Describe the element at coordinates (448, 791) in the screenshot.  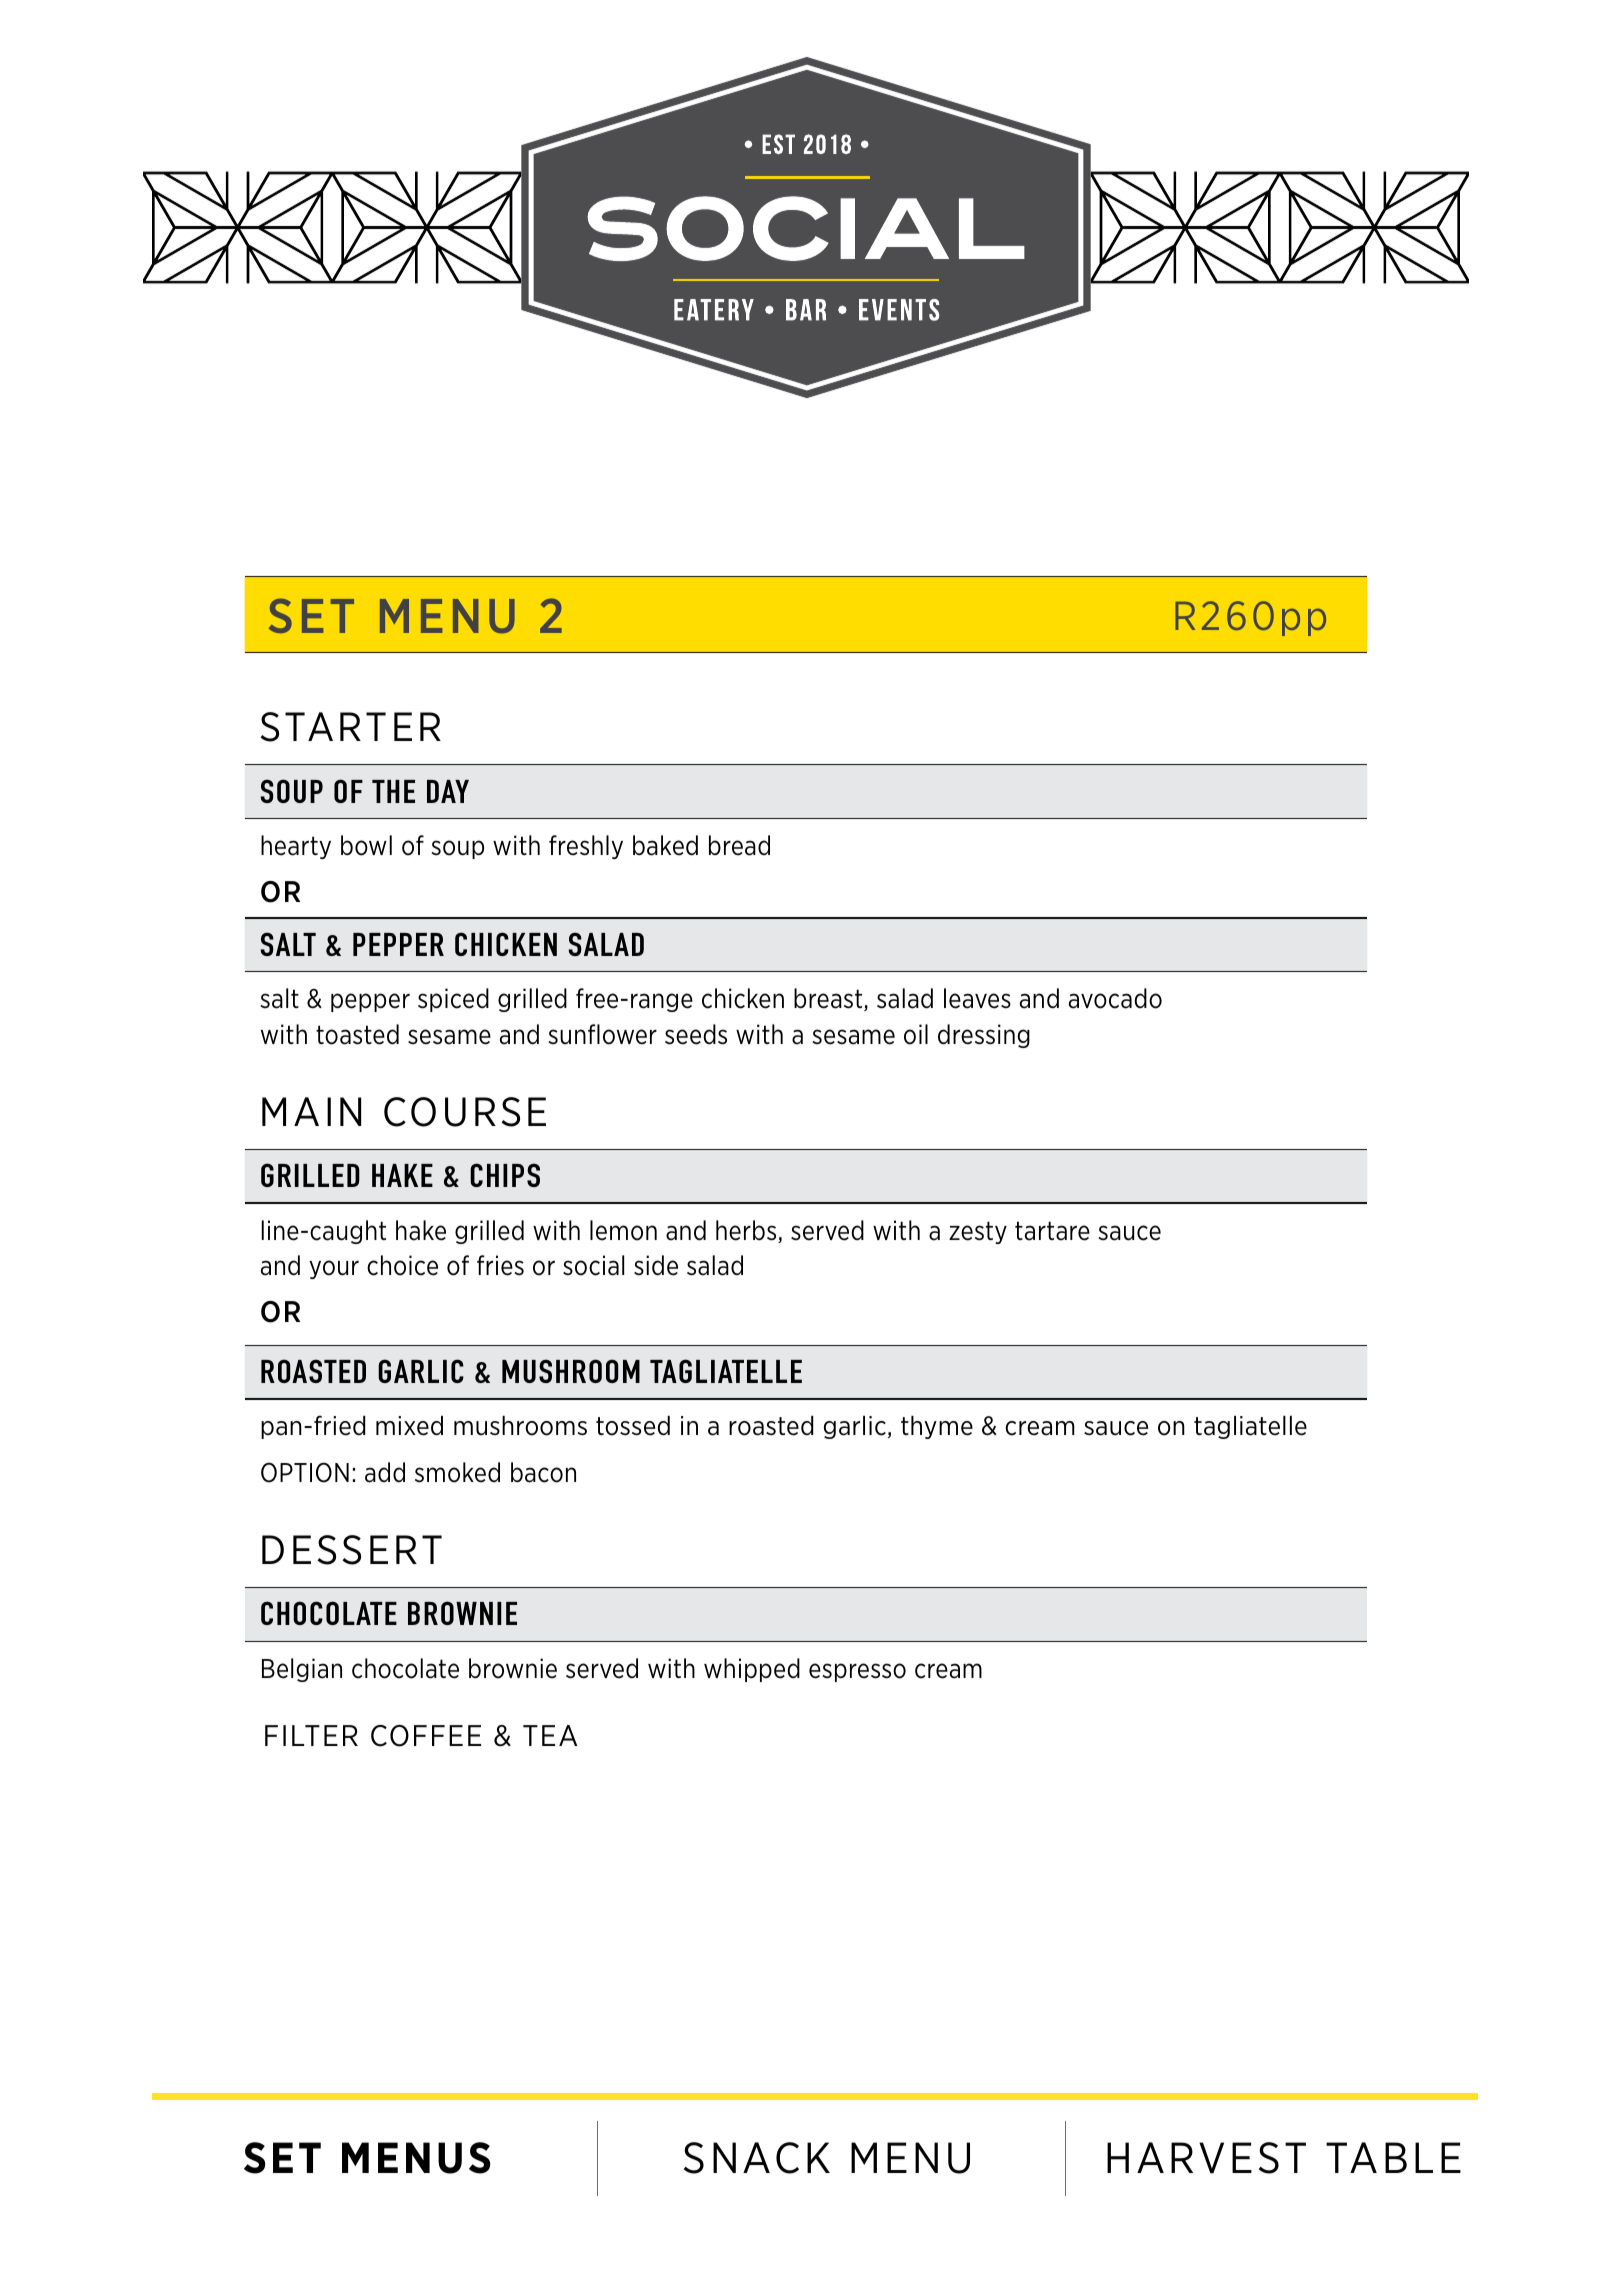
I see `DAY` at that location.
